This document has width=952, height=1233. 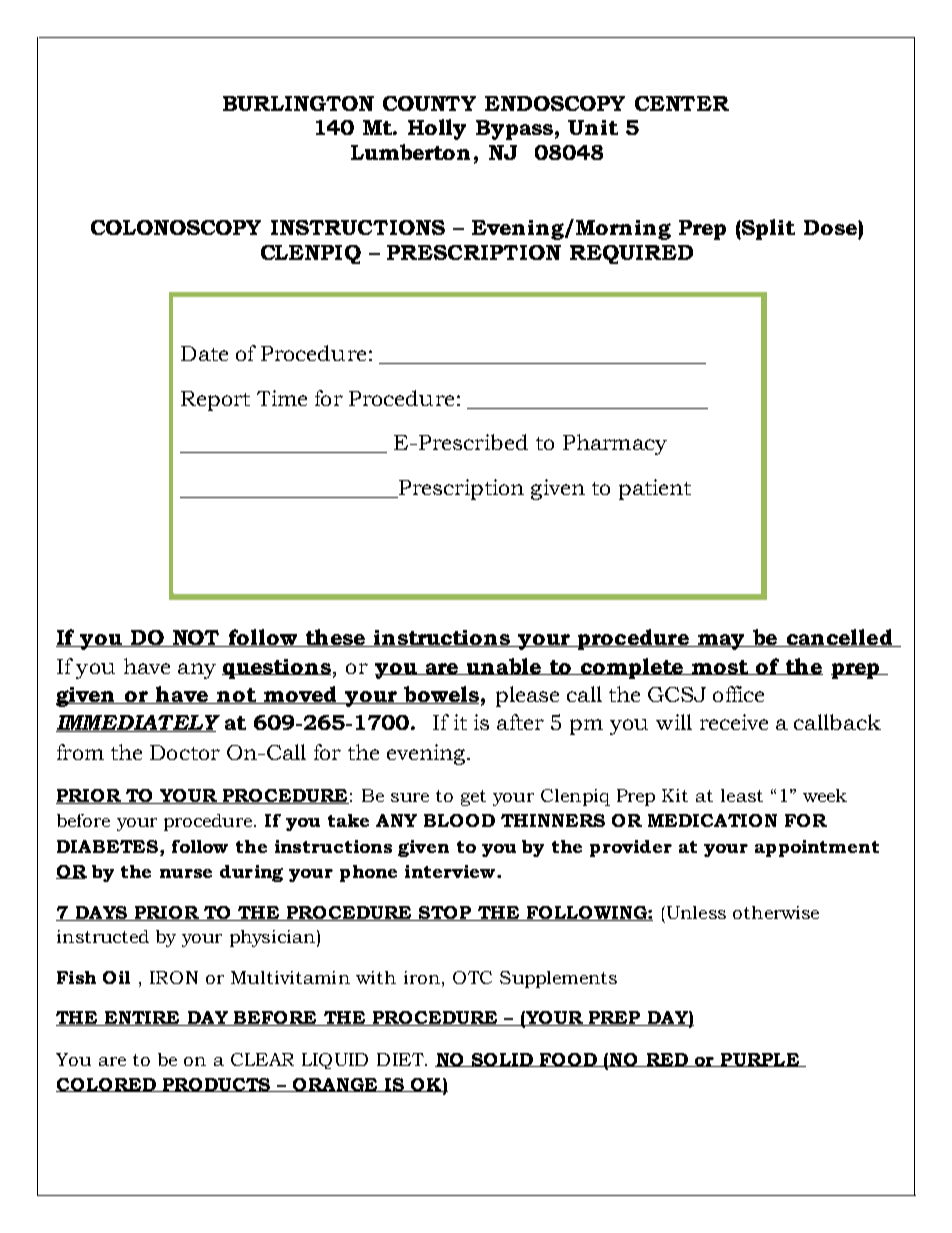 I want to click on unable, so click(x=504, y=666).
